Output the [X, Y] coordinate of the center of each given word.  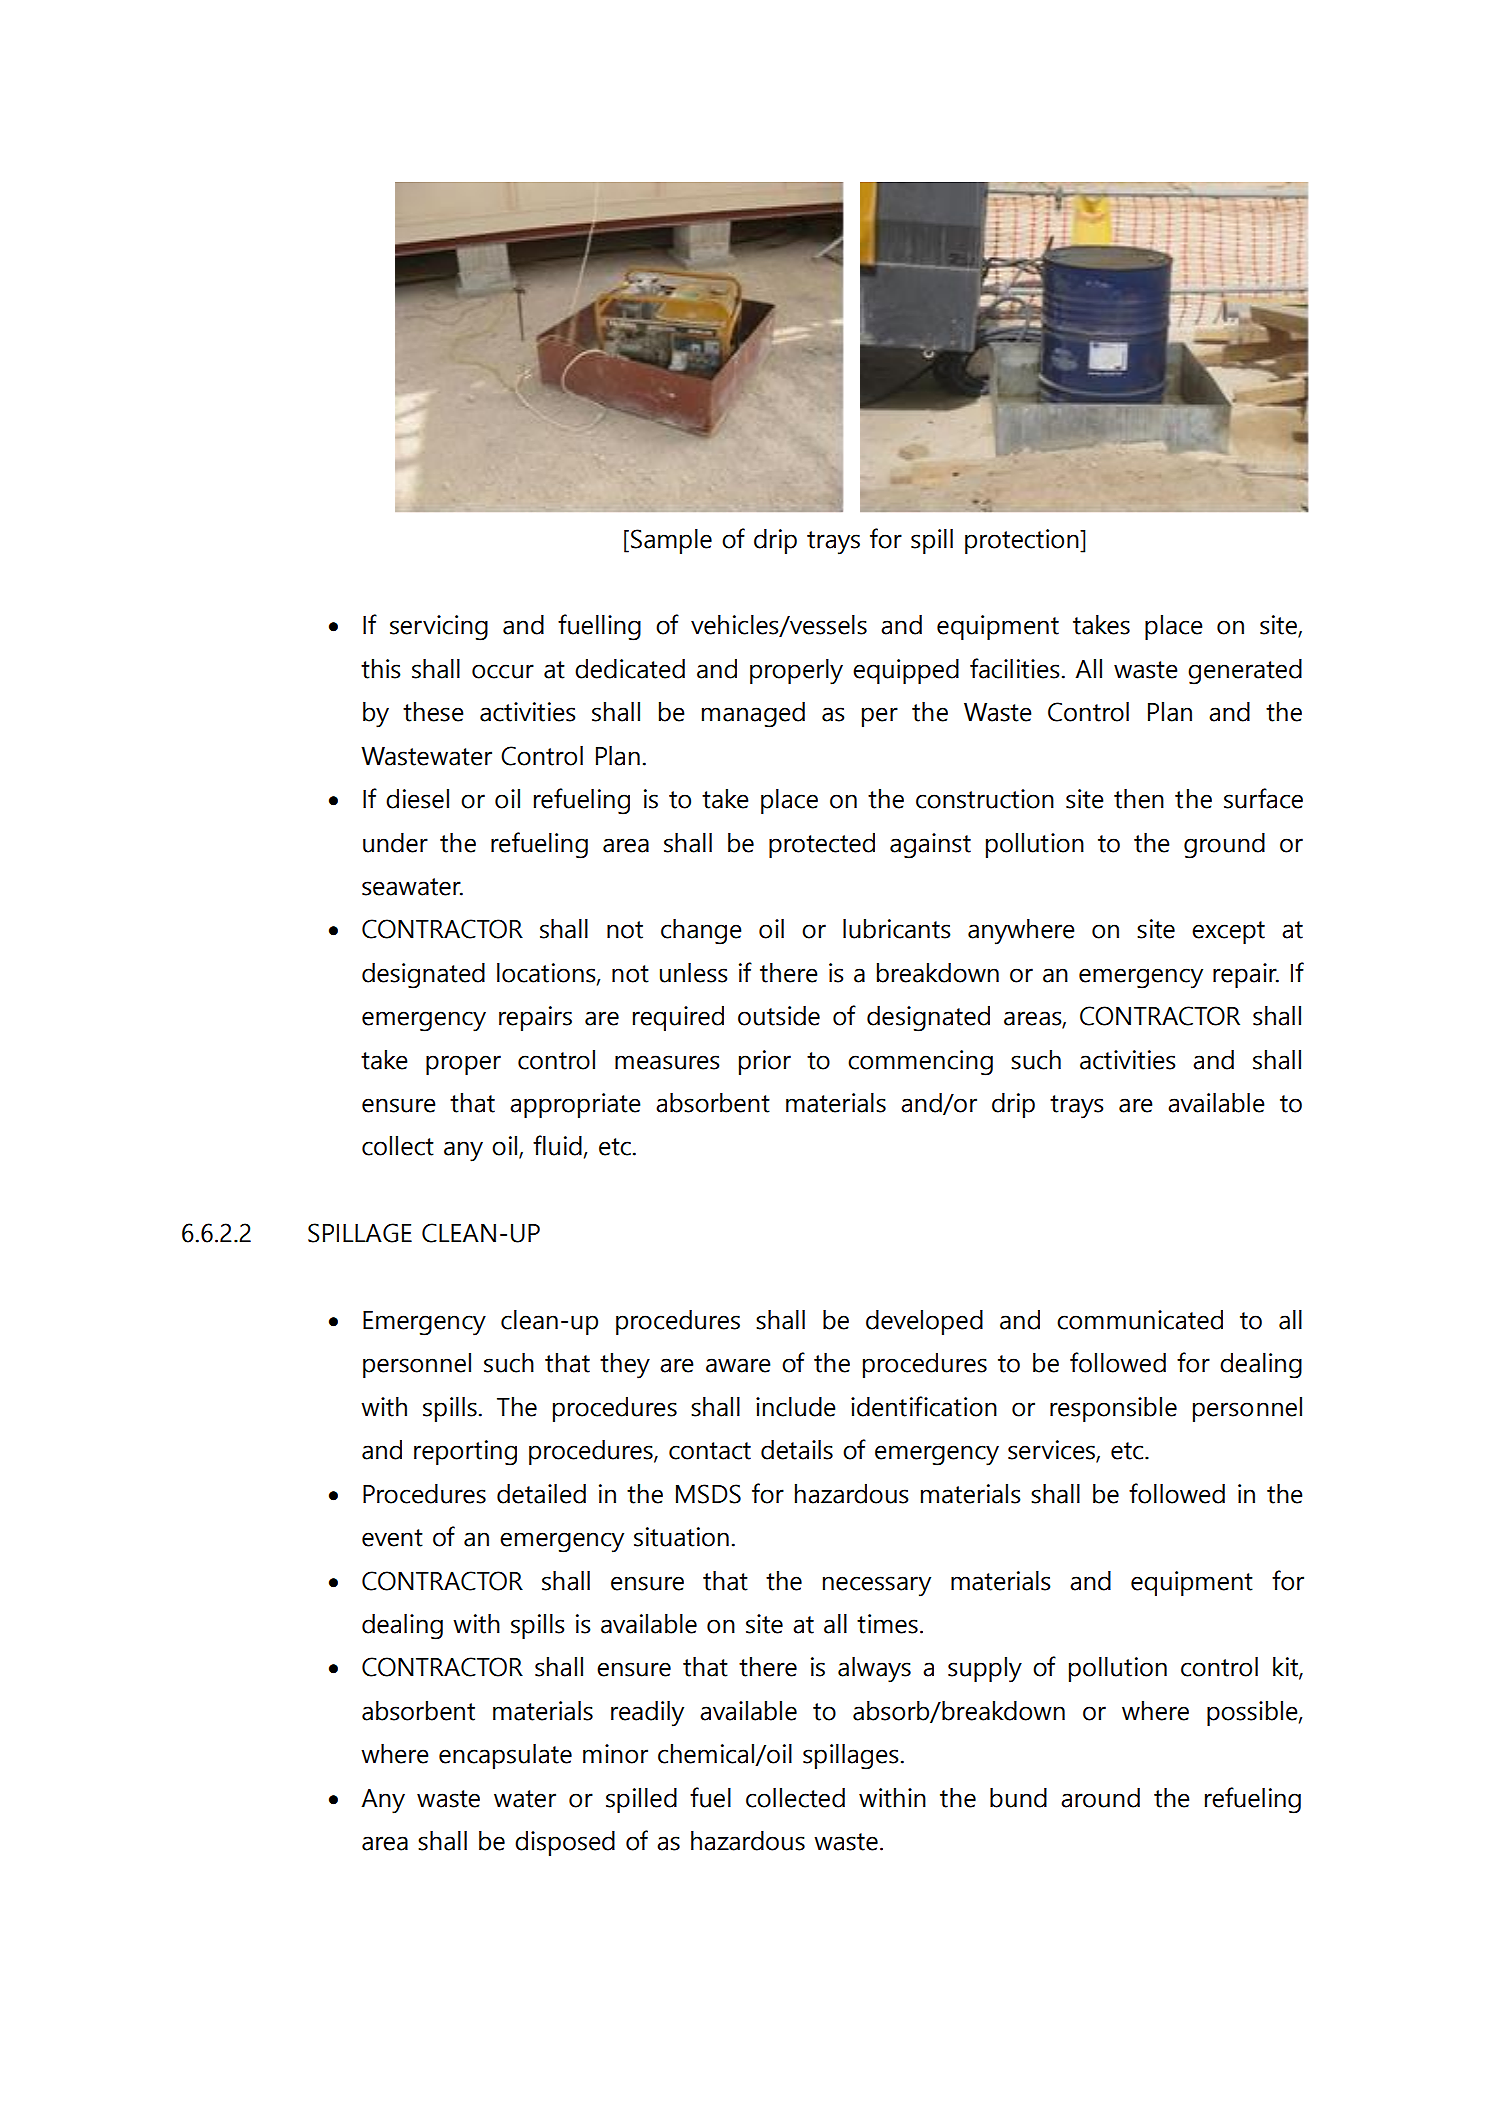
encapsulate [505, 1756]
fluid [557, 1145]
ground [1224, 846]
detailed [541, 1494]
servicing [439, 628]
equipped [906, 671]
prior [765, 1062]
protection [1023, 541]
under [395, 843]
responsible [1113, 1409]
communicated [1140, 1320]
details [797, 1450]
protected [822, 845]
